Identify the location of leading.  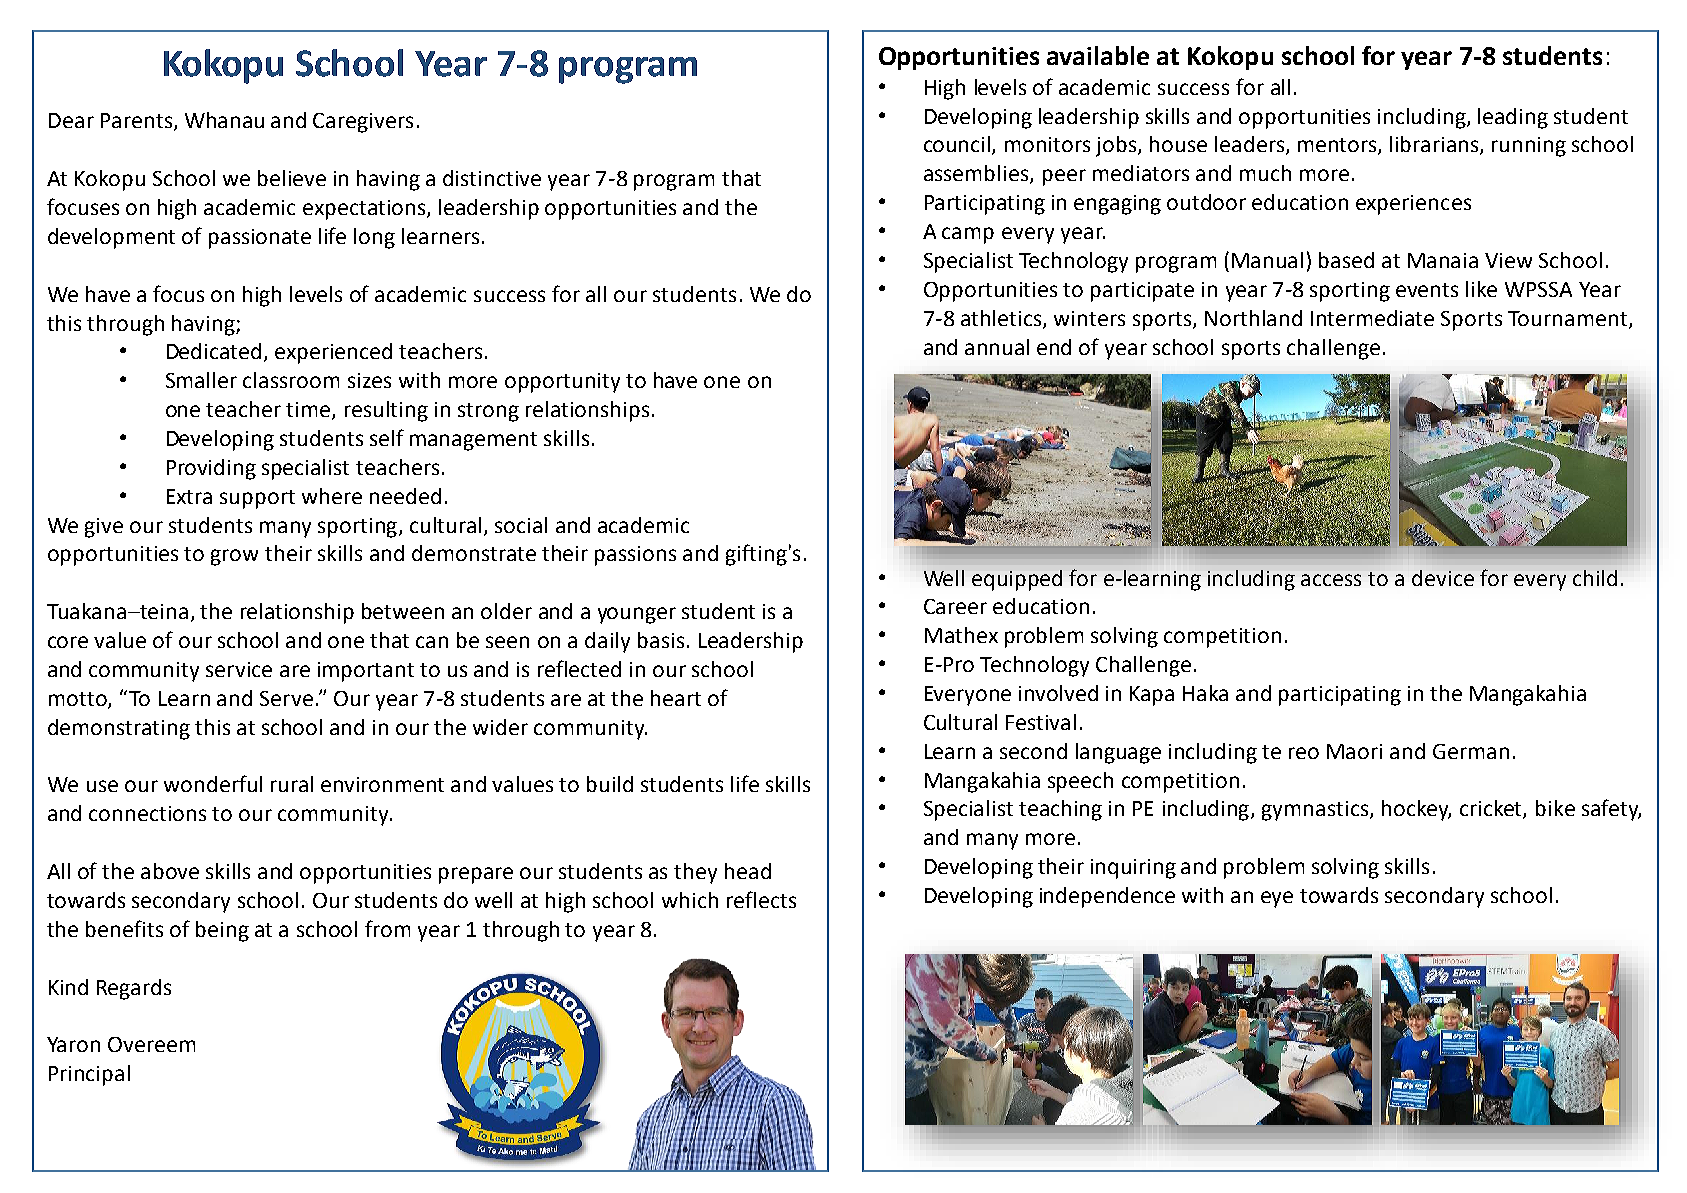
(1513, 118).
